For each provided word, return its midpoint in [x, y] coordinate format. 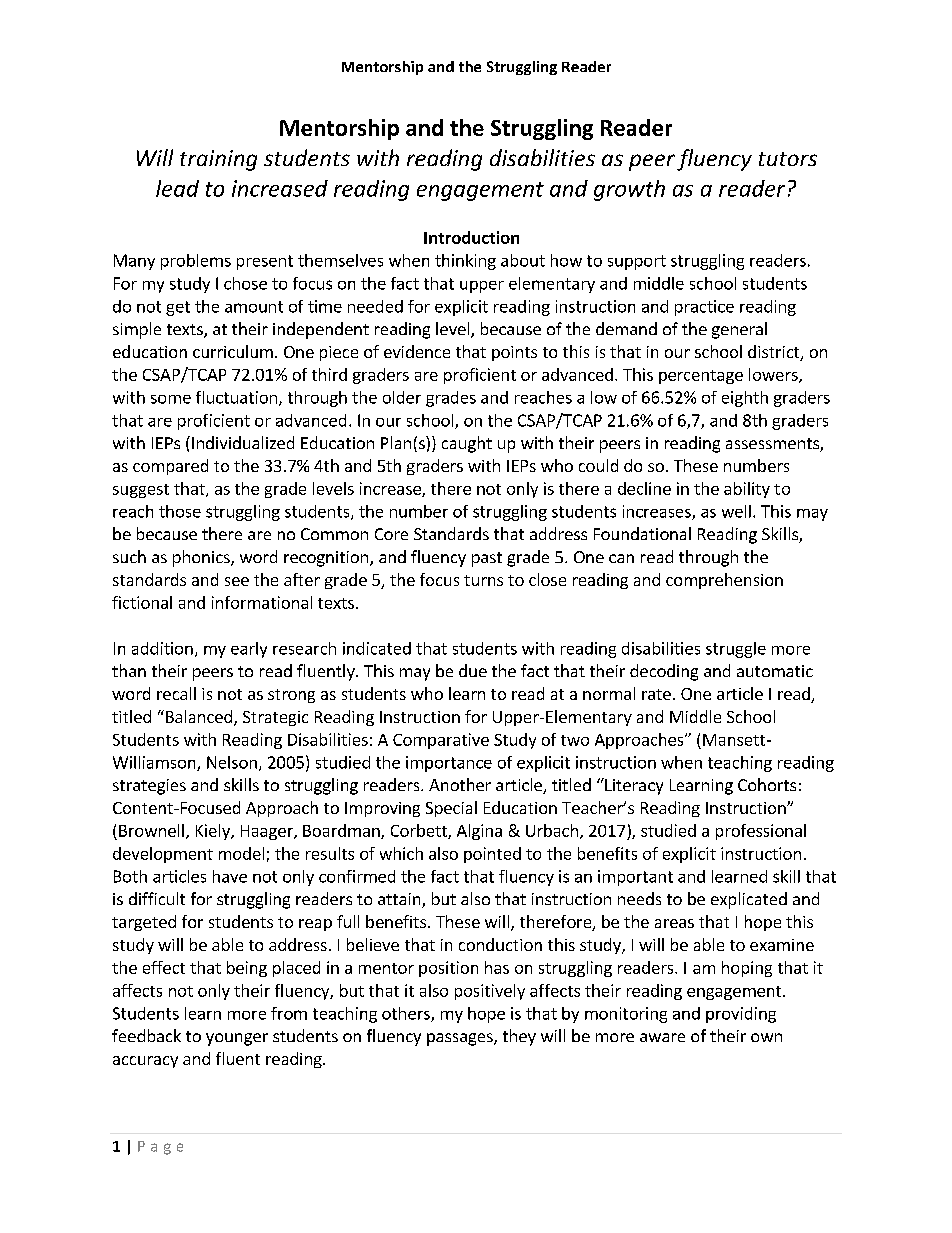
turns [483, 580]
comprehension [724, 581]
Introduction [471, 237]
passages [461, 1039]
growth [629, 190]
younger [237, 1039]
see [237, 581]
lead [177, 188]
